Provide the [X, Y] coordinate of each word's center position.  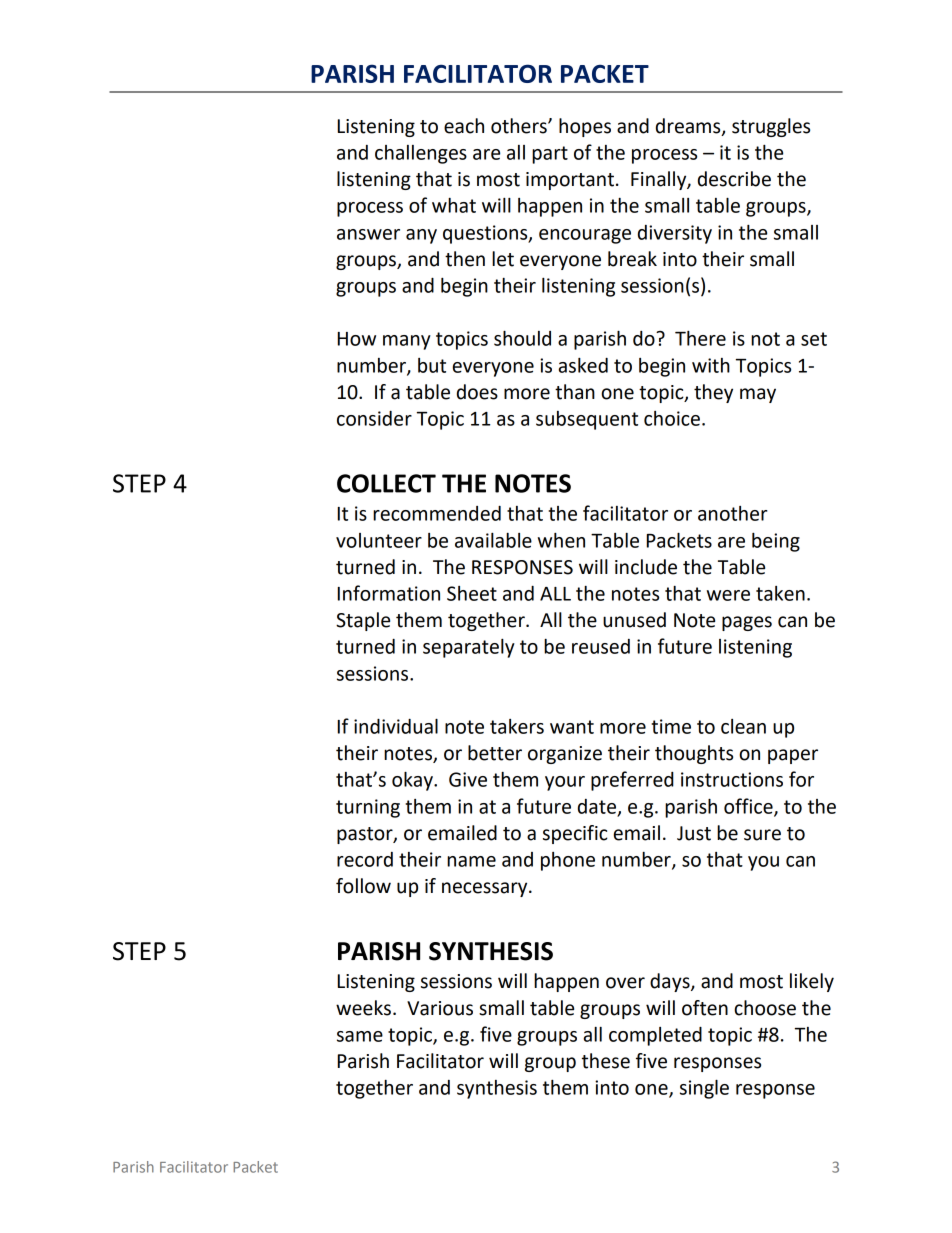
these [606, 1061]
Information [389, 593]
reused [601, 646]
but [432, 365]
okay [413, 781]
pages [747, 623]
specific [575, 834]
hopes [585, 127]
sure [762, 835]
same [360, 1036]
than [575, 392]
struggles [771, 127]
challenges [421, 154]
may [758, 395]
